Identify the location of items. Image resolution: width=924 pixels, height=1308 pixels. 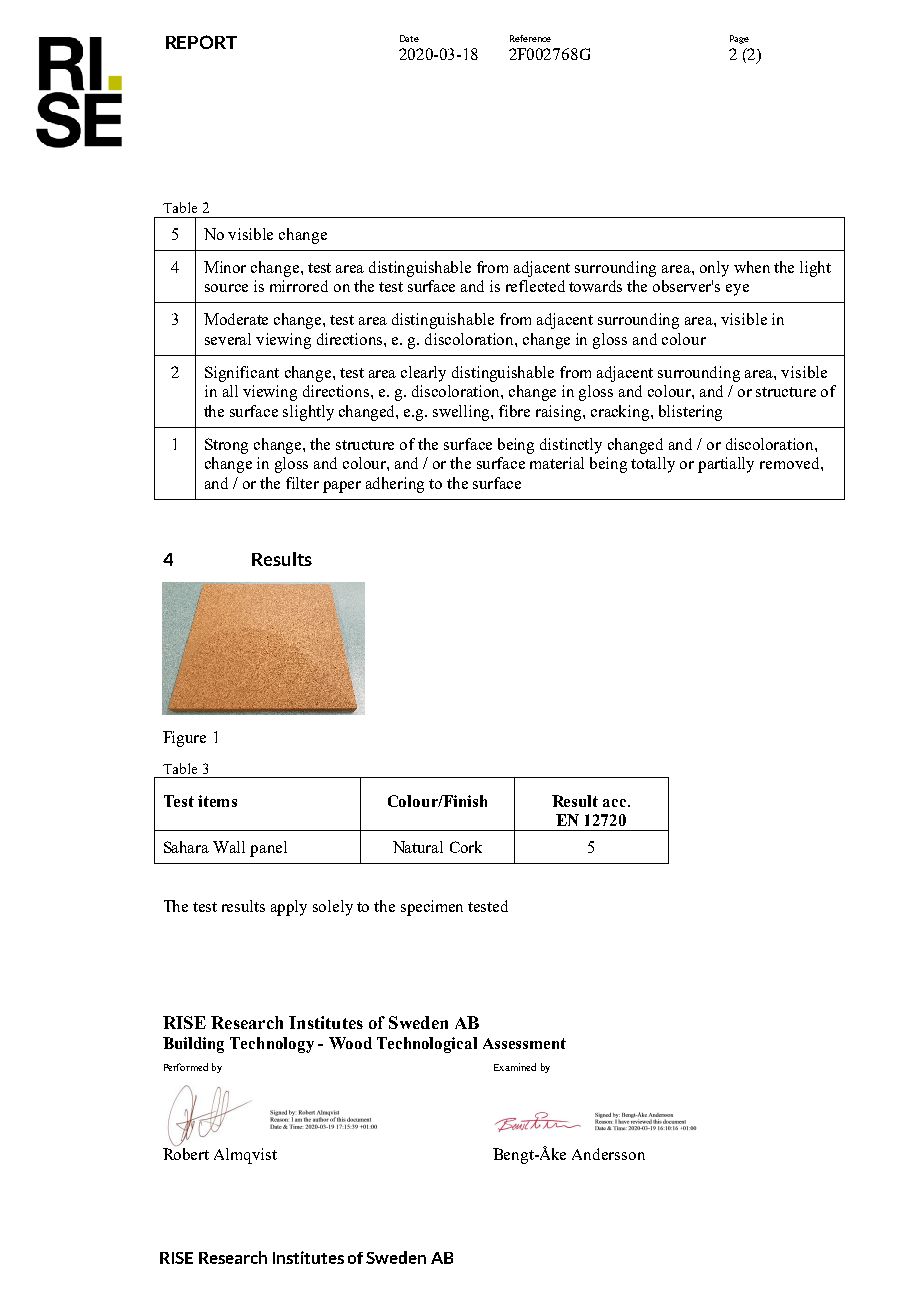
(217, 801).
